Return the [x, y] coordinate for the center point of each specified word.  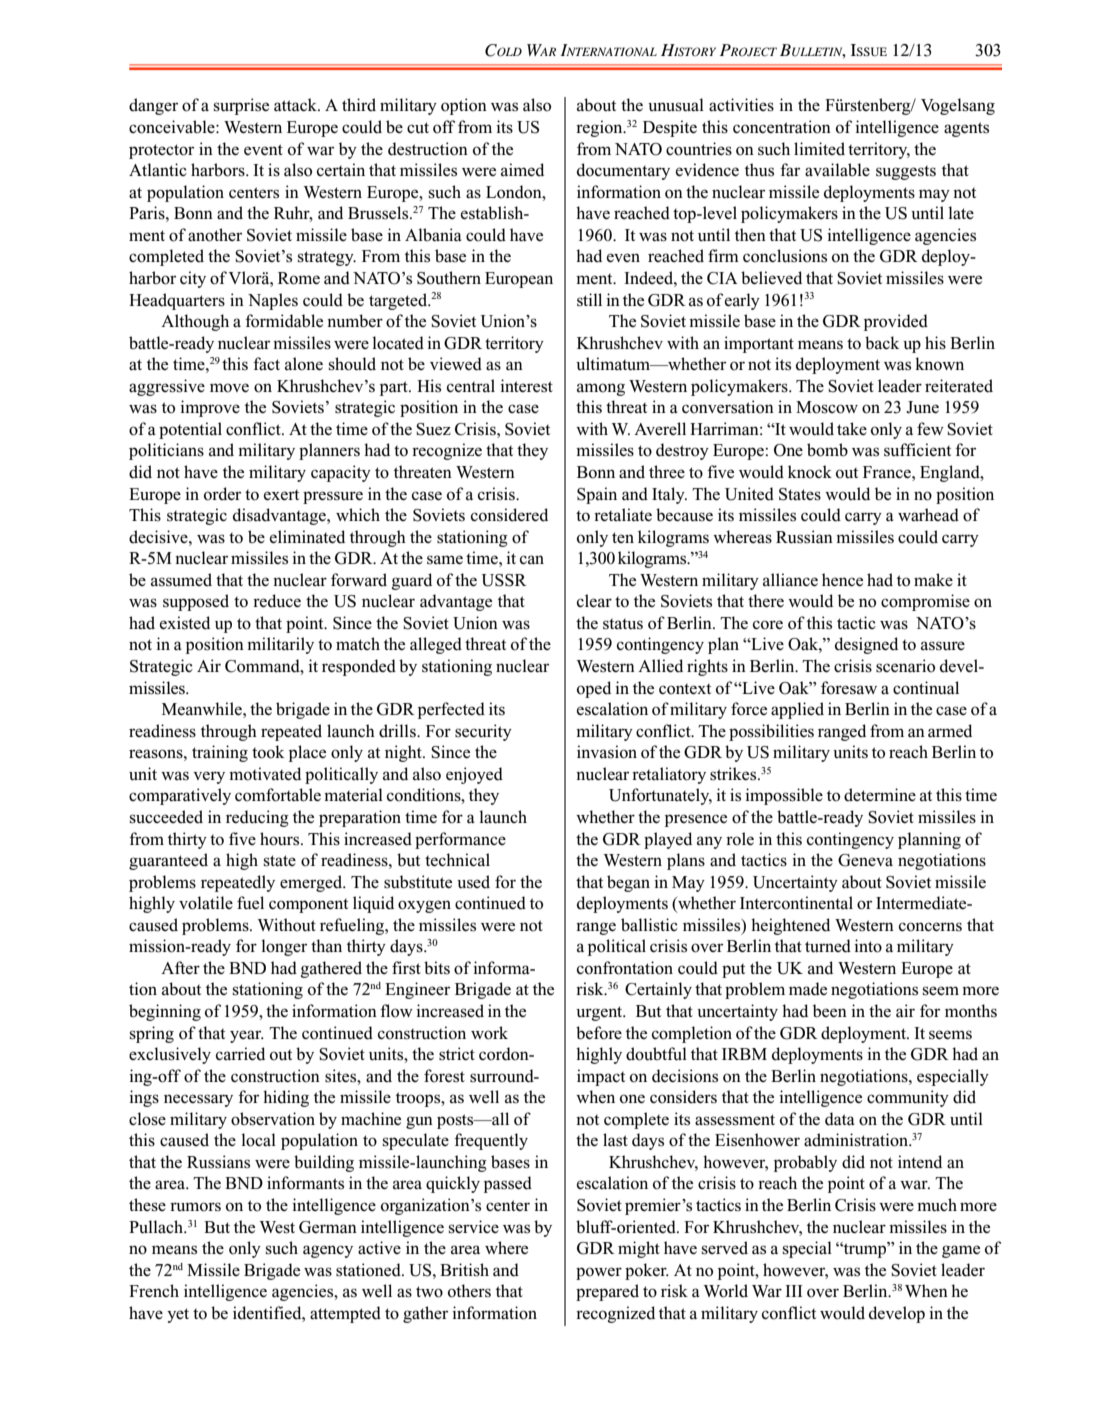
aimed [522, 170]
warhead [928, 515]
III [794, 1291]
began [628, 883]
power [599, 1273]
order [222, 494]
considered [509, 515]
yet [178, 1315]
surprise [241, 106]
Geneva [865, 860]
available [837, 170]
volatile [206, 903]
